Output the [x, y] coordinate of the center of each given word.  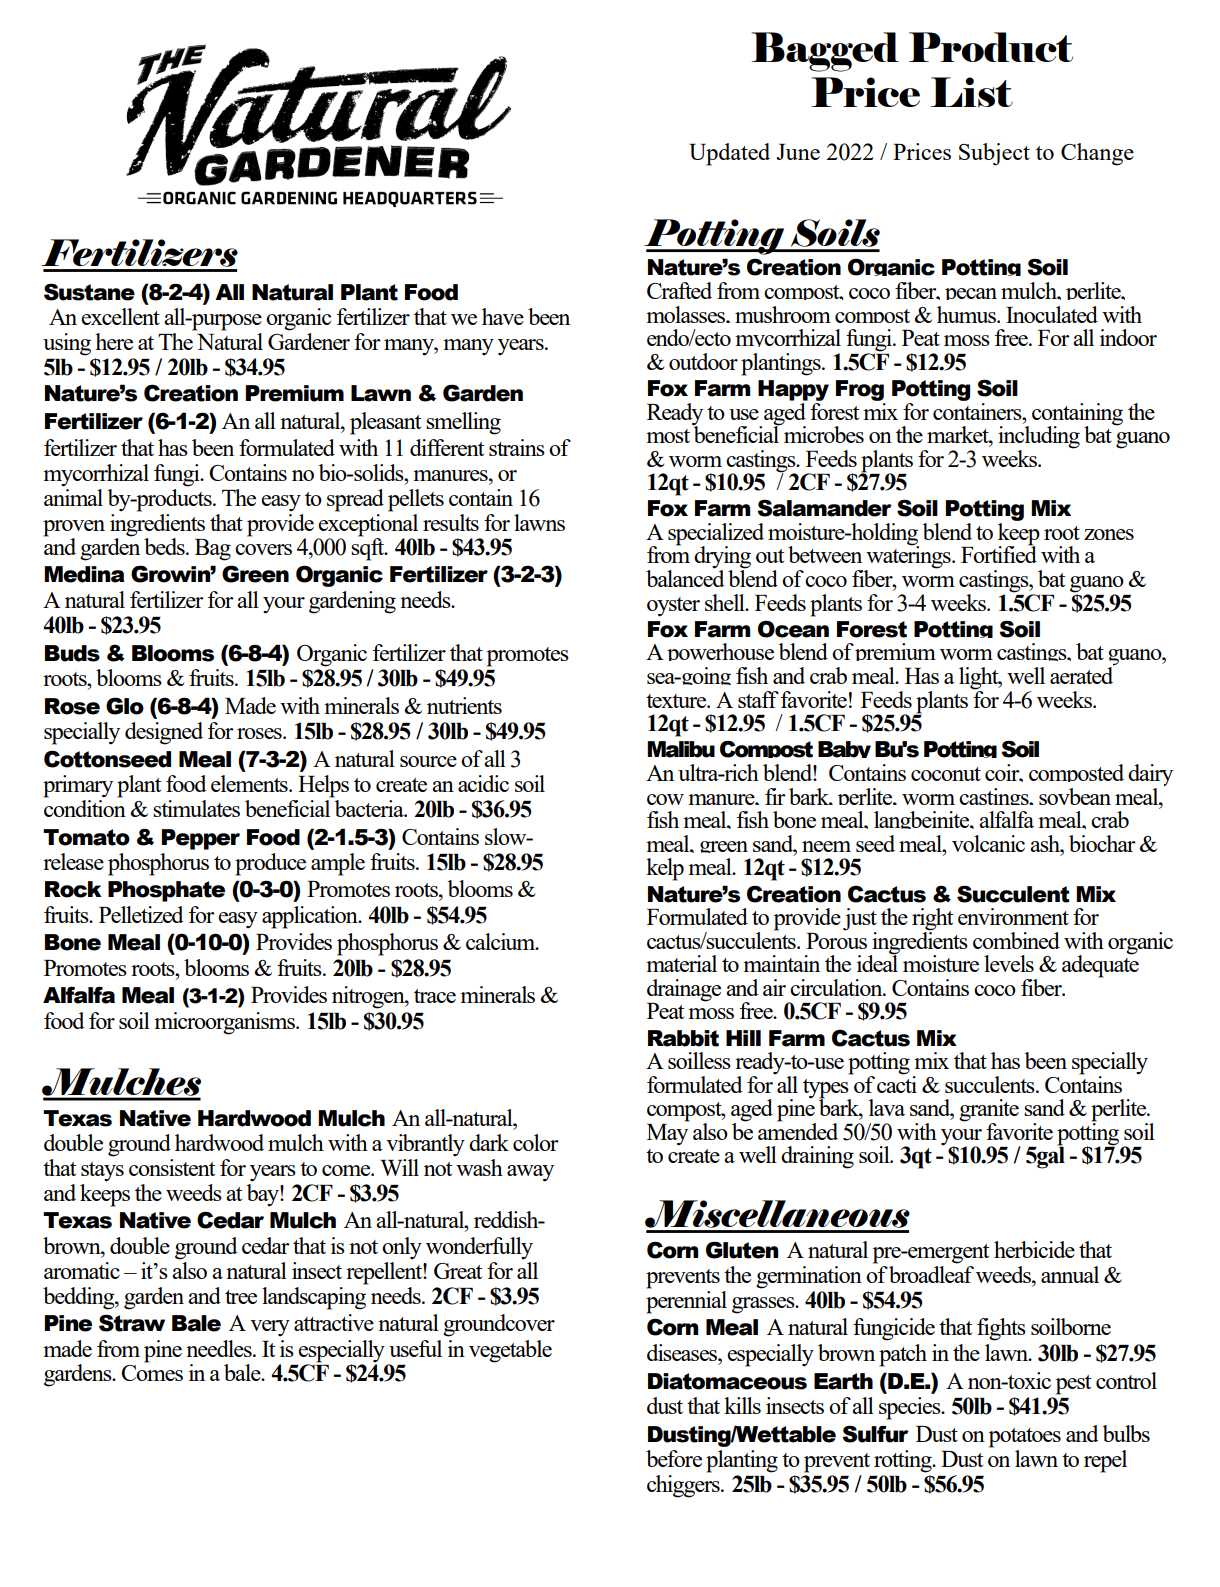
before [674, 1458]
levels [1009, 963]
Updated [729, 154]
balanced [685, 577]
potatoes [1025, 1438]
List [971, 92]
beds [165, 546]
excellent [120, 316]
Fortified [999, 553]
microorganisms [226, 1023]
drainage [684, 990]
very [270, 1328]
